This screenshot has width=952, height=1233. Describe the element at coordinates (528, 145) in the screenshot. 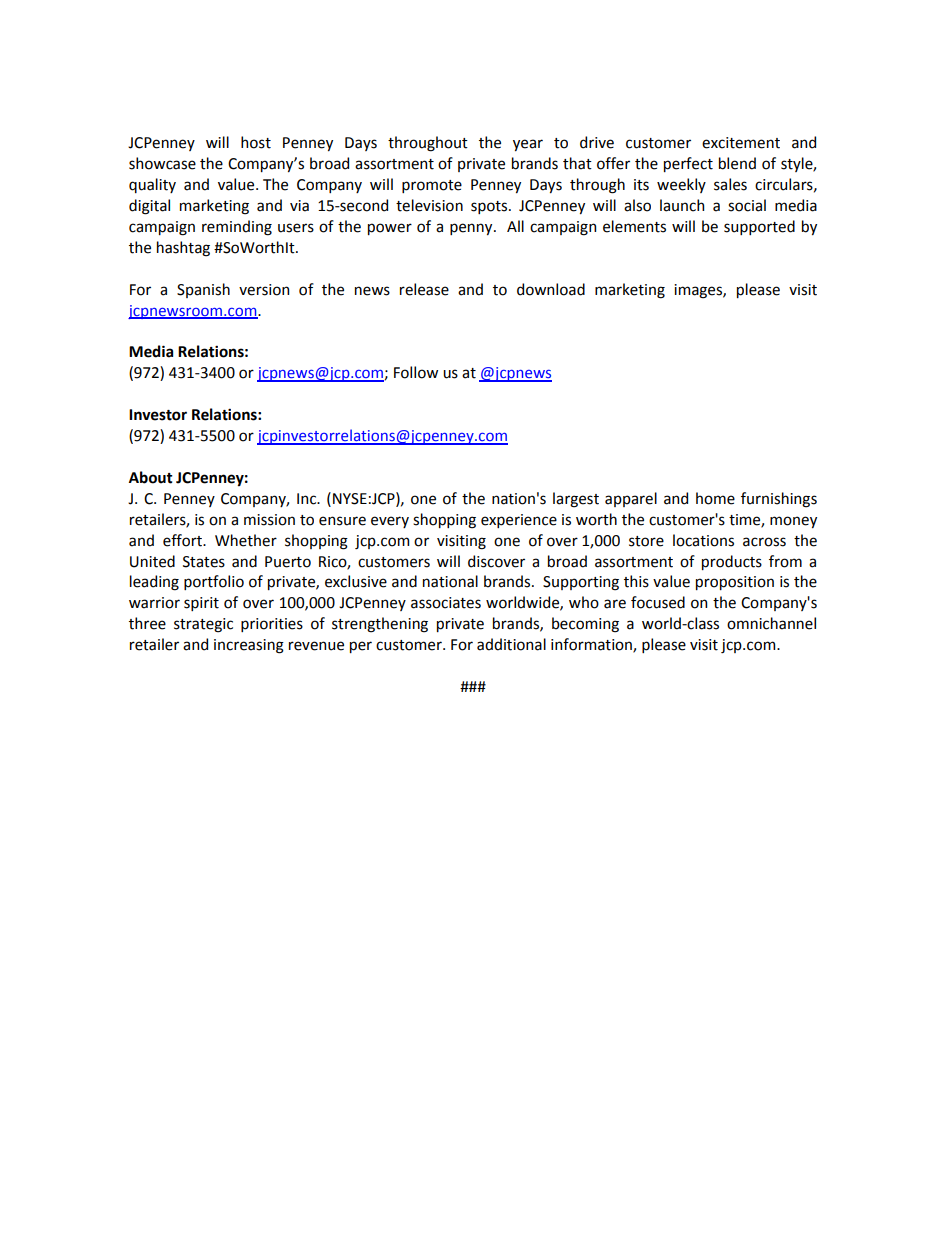

I see `year` at that location.
